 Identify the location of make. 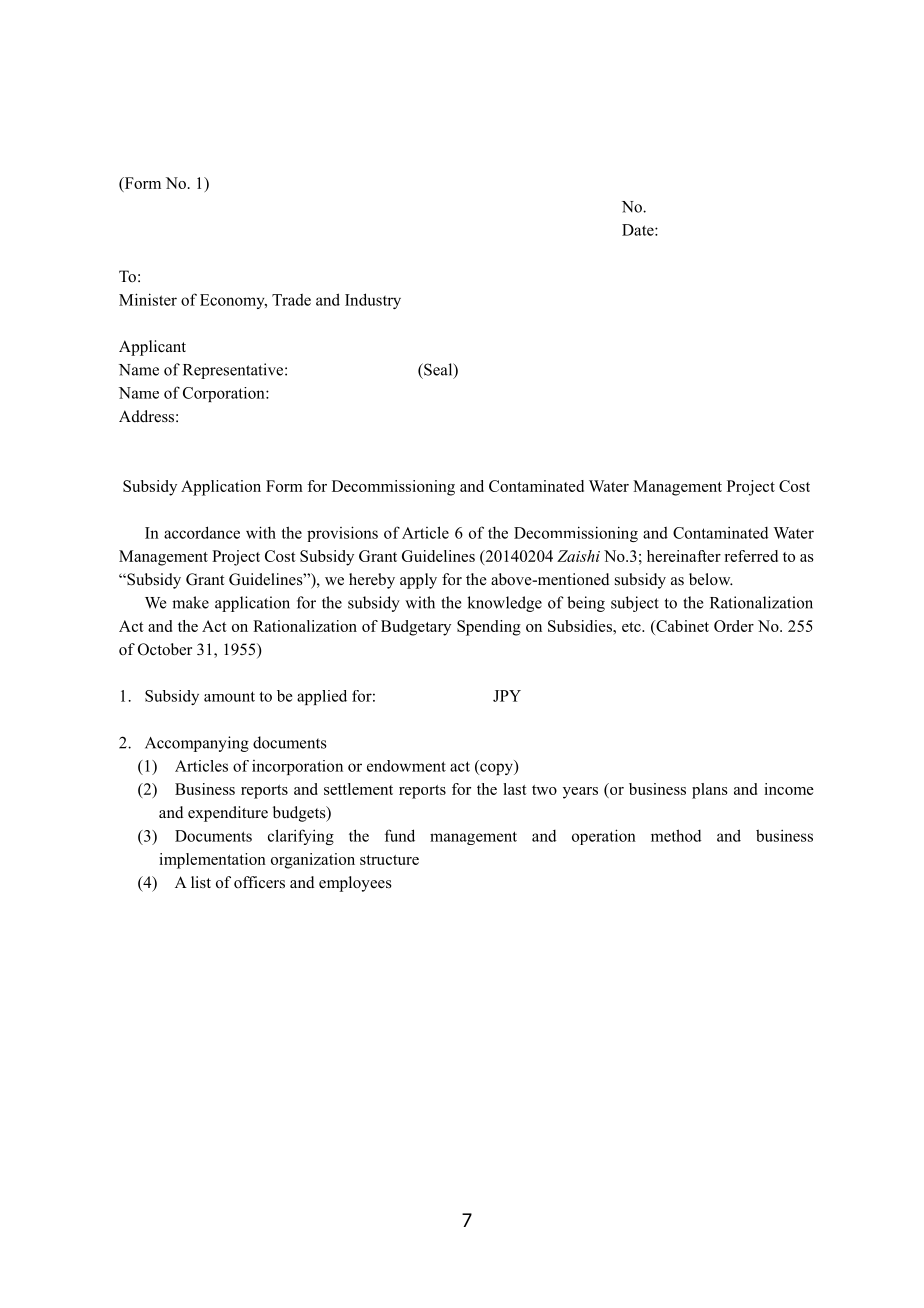
(190, 602).
